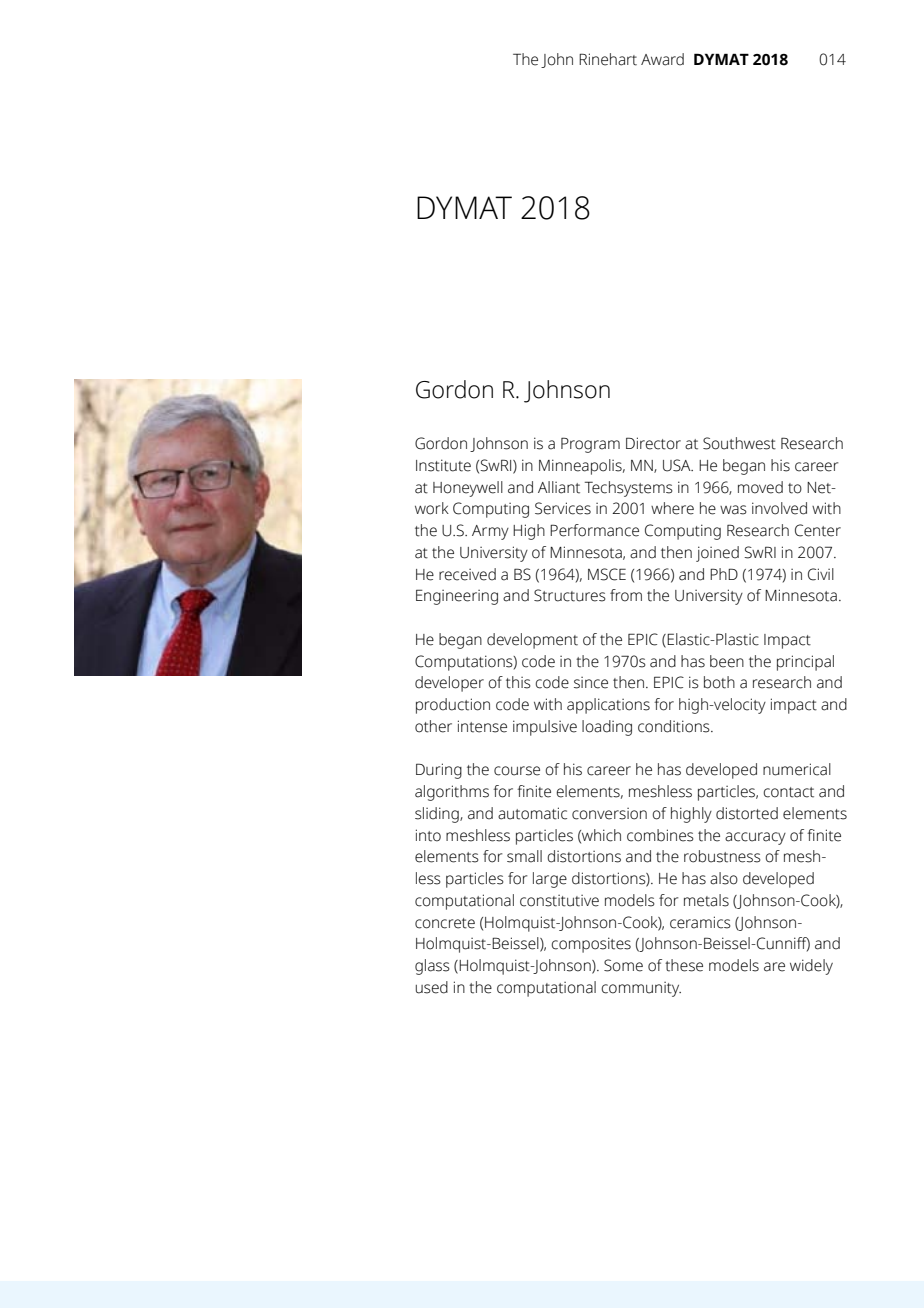  I want to click on Director, so click(653, 443).
